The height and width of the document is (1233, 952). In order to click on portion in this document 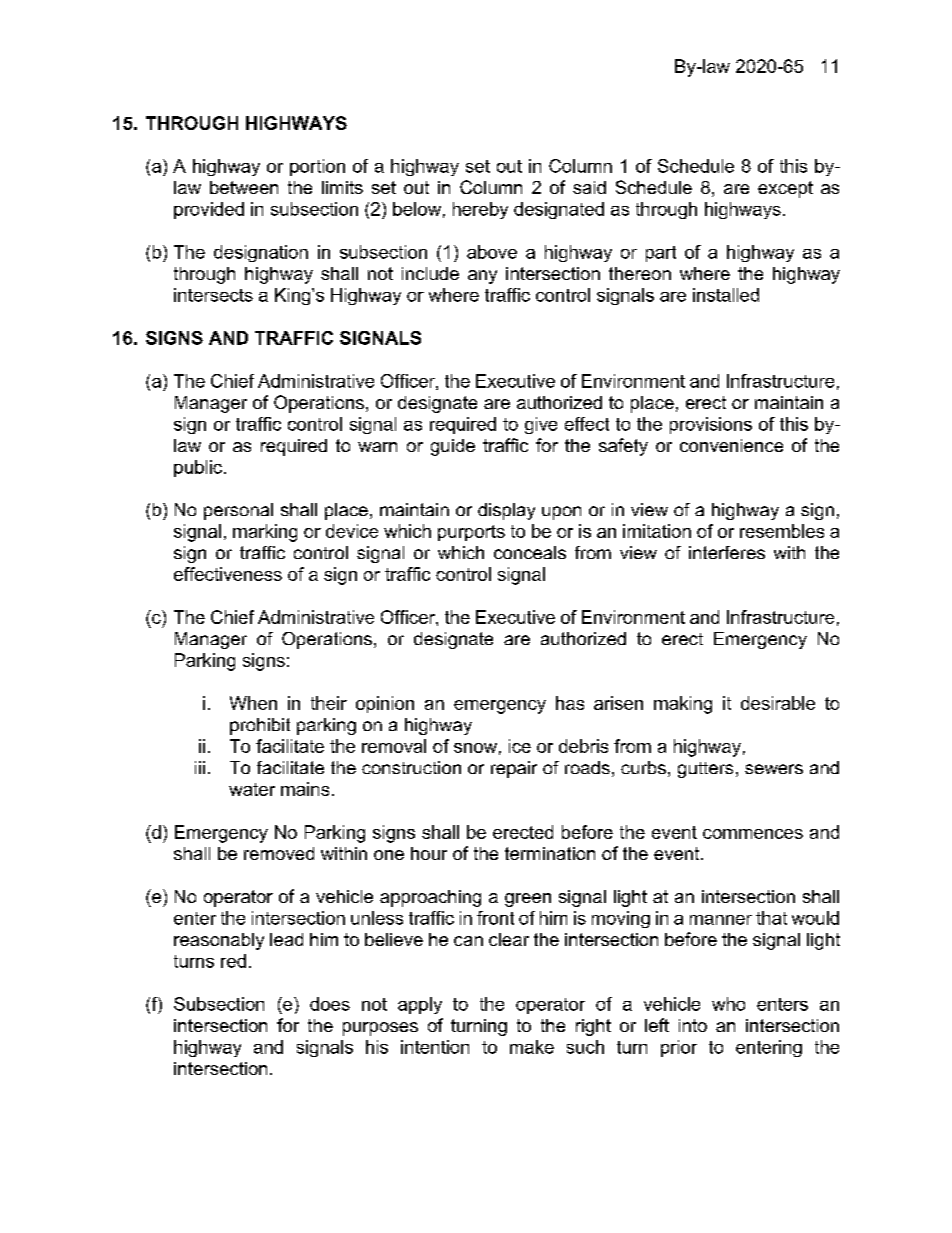, I will do `click(317, 167)`.
